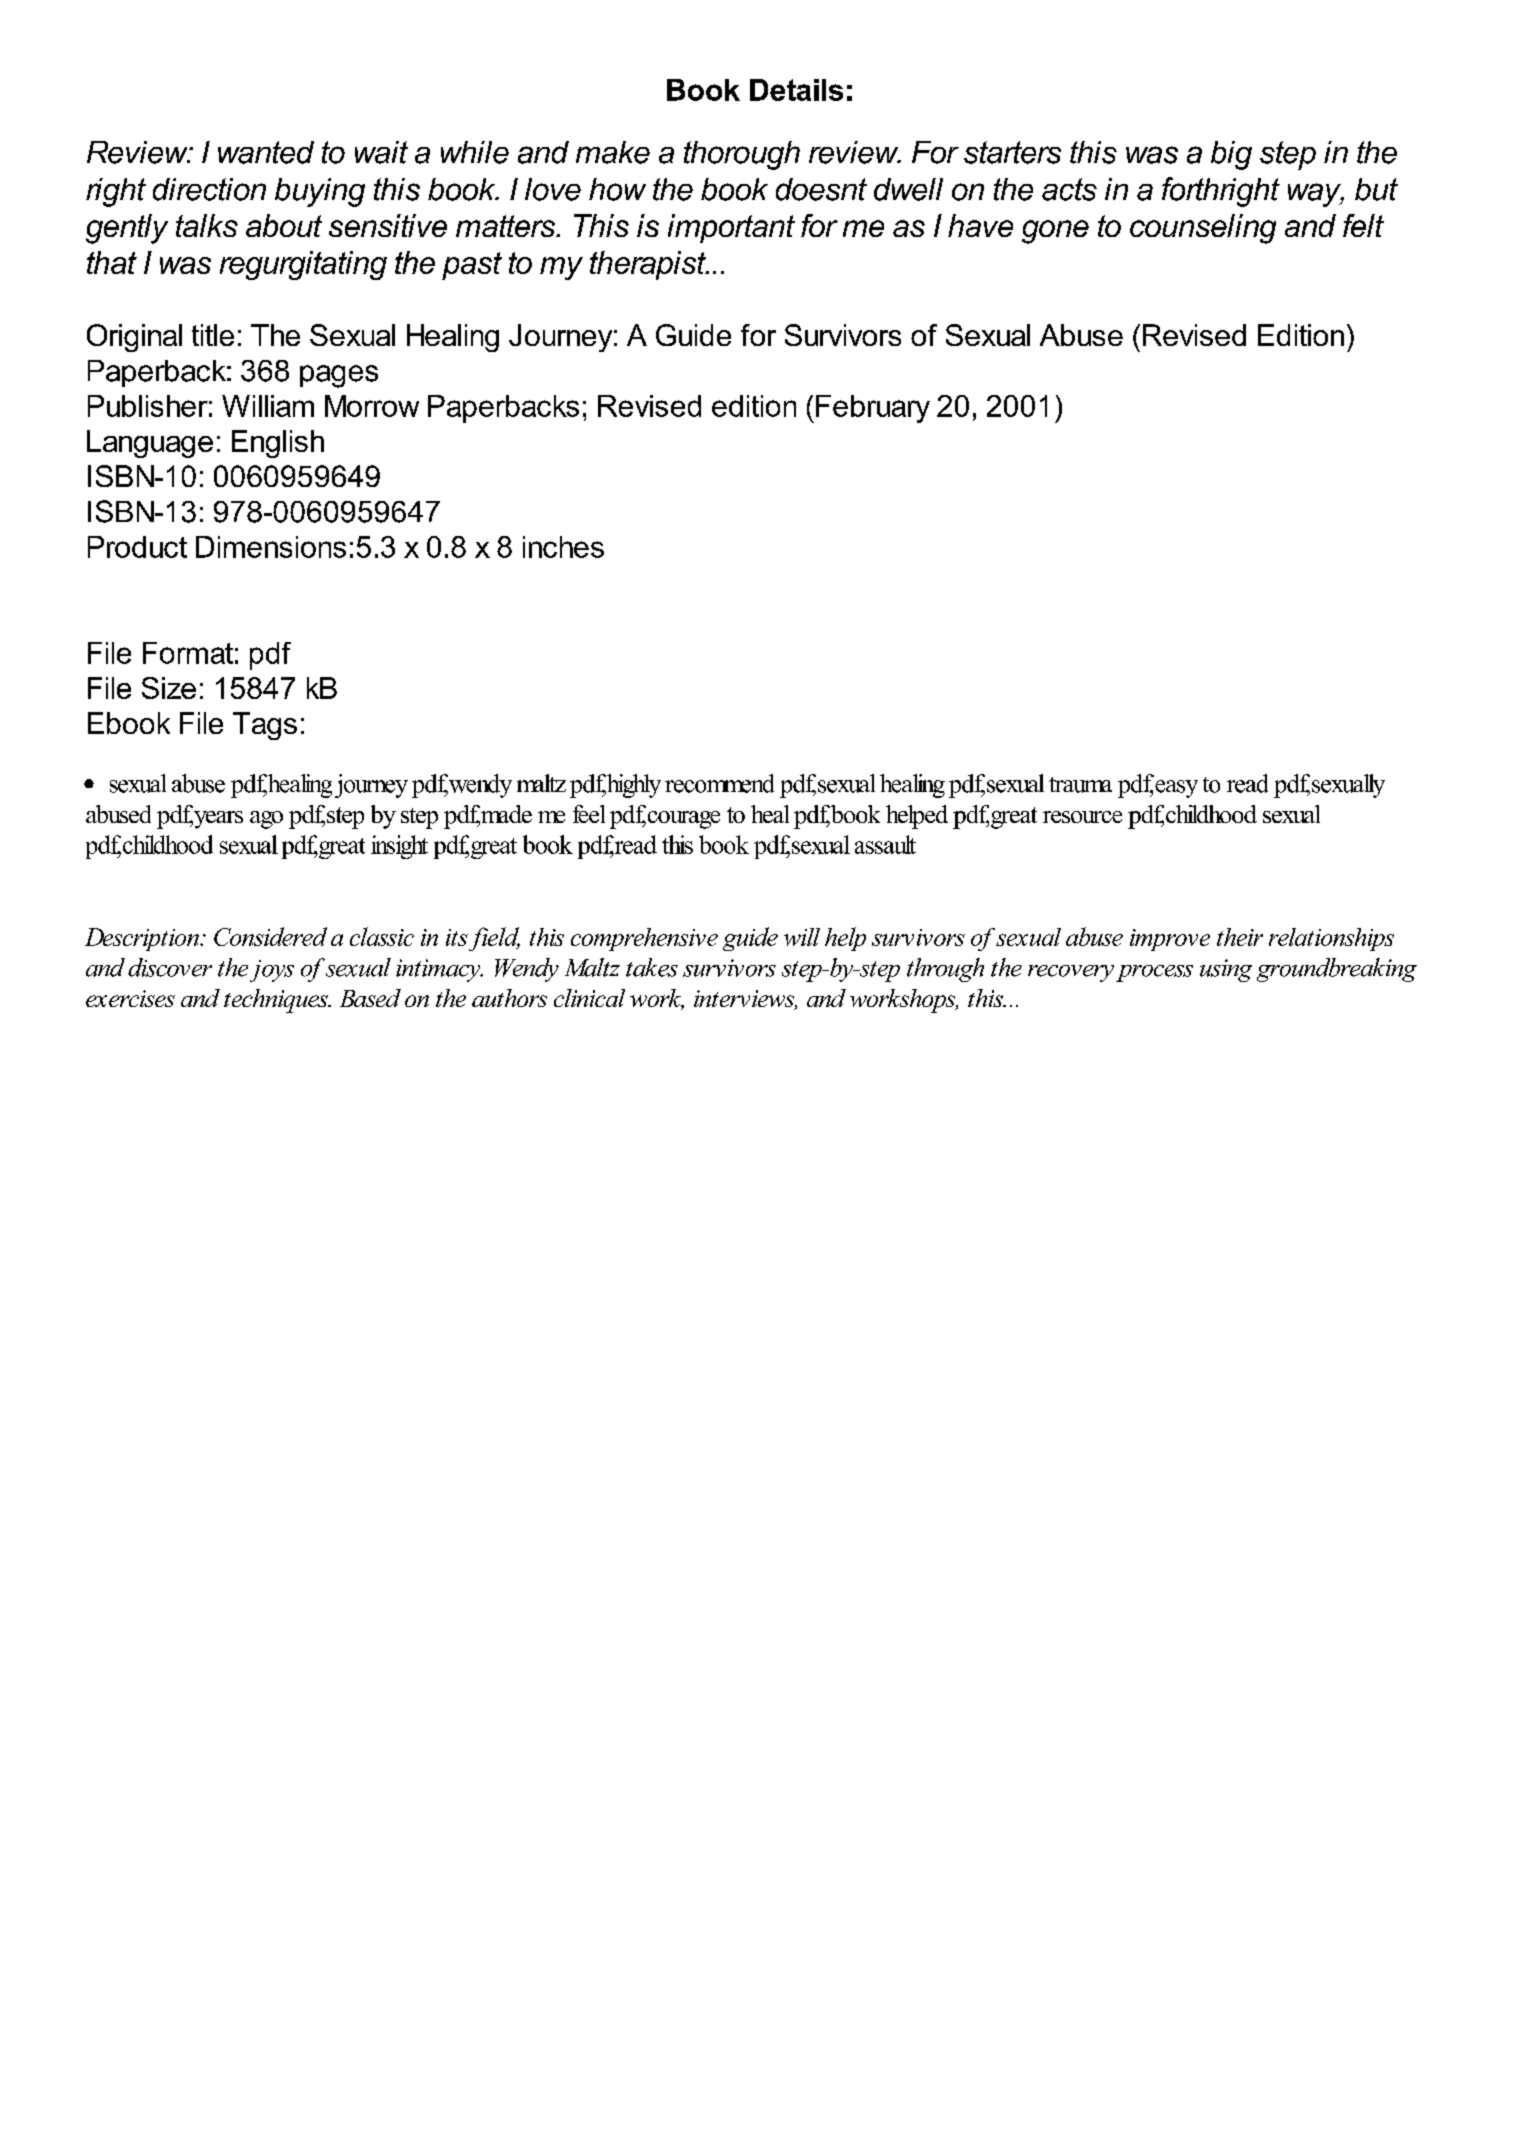 Image resolution: width=1521 pixels, height=2152 pixels. Describe the element at coordinates (796, 90) in the document. I see `Details` at that location.
